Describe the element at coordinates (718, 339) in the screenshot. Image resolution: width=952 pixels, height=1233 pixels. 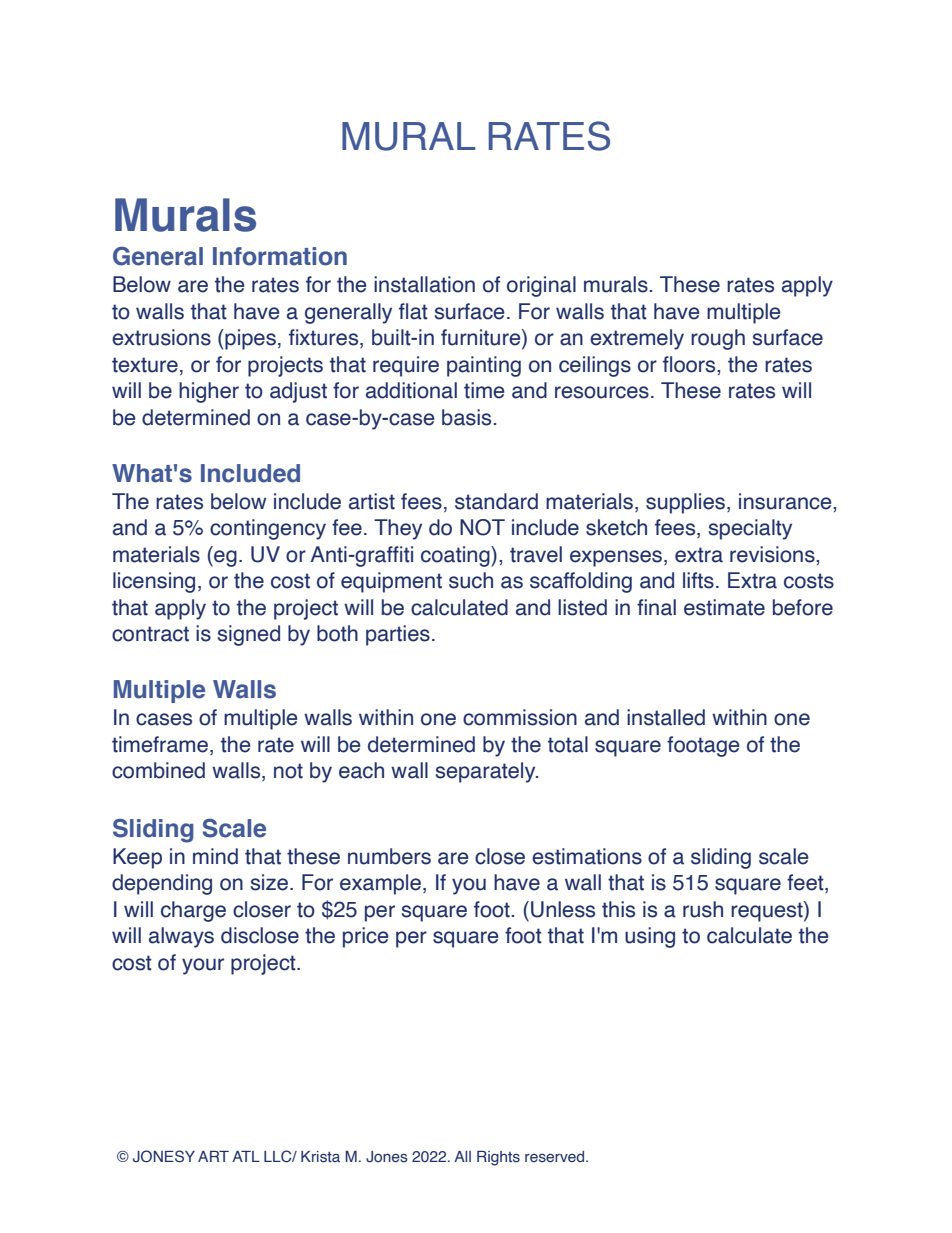
I see `rough` at that location.
